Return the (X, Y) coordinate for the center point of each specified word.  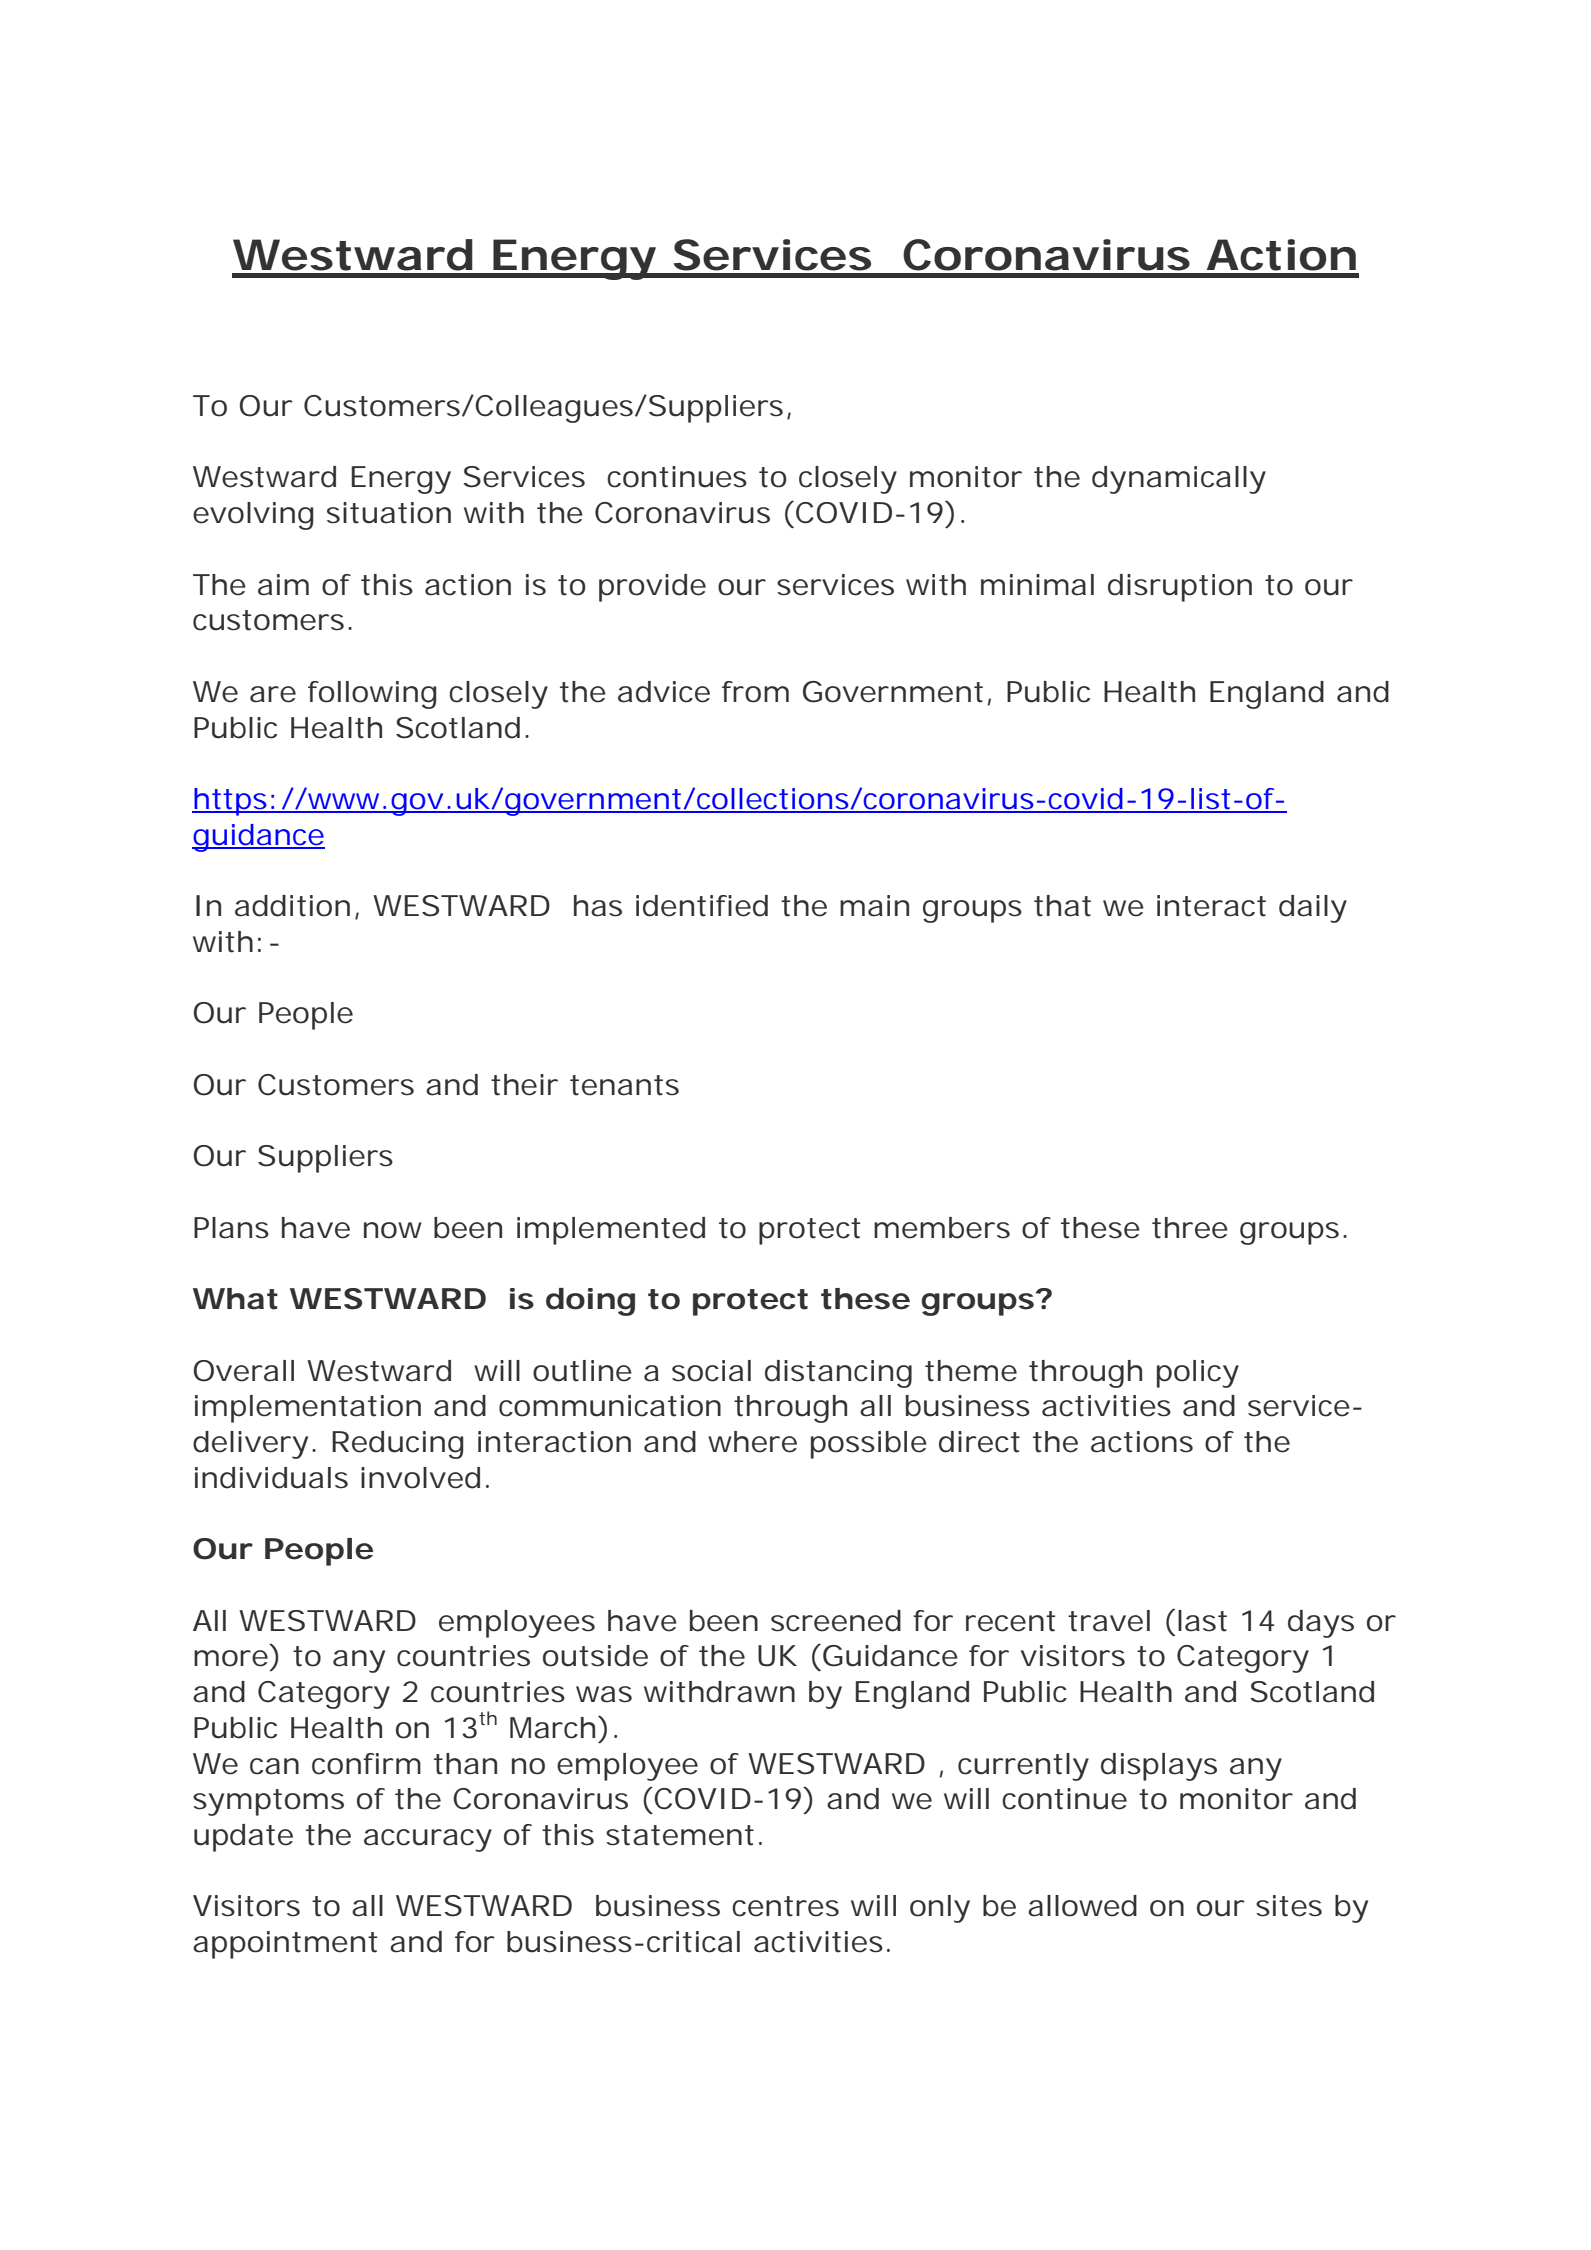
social (711, 1371)
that (1062, 906)
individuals (271, 1478)
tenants (624, 1085)
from (753, 692)
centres (785, 1906)
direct (979, 1442)
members (942, 1228)
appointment (285, 1945)
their (524, 1085)
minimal (1037, 585)
